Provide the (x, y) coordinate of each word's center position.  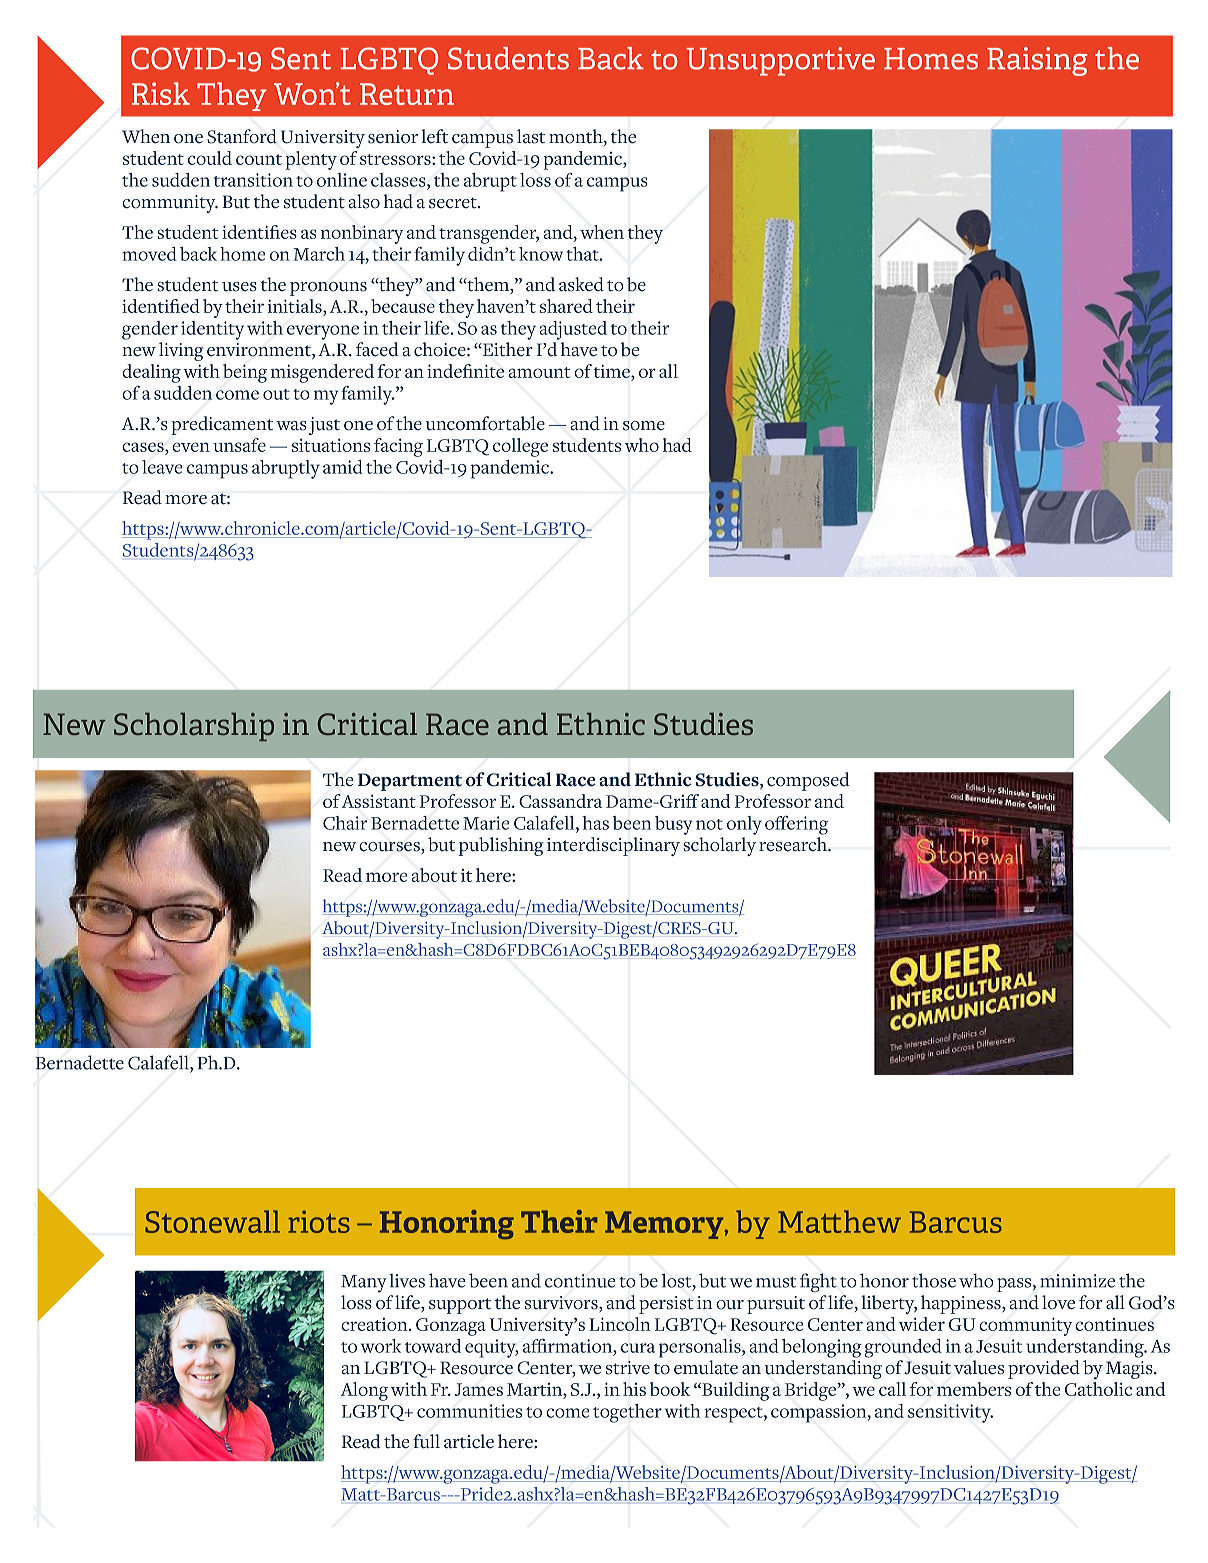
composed (808, 781)
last (531, 136)
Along (364, 1391)
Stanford (242, 136)
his (634, 1389)
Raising (1037, 61)
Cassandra (560, 801)
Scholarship (194, 727)
